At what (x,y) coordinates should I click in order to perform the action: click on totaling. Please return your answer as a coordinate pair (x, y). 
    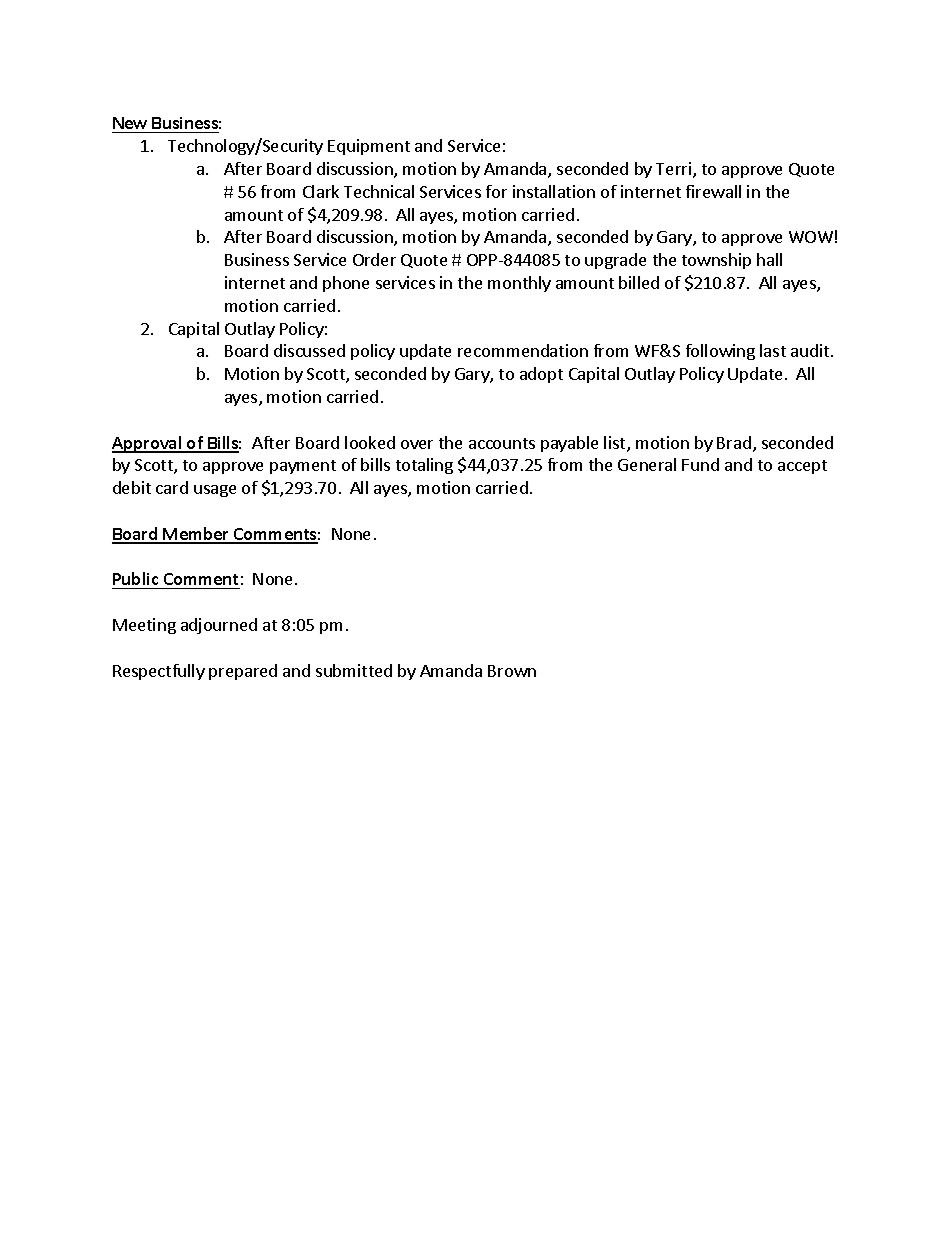
    Looking at the image, I should click on (424, 466).
